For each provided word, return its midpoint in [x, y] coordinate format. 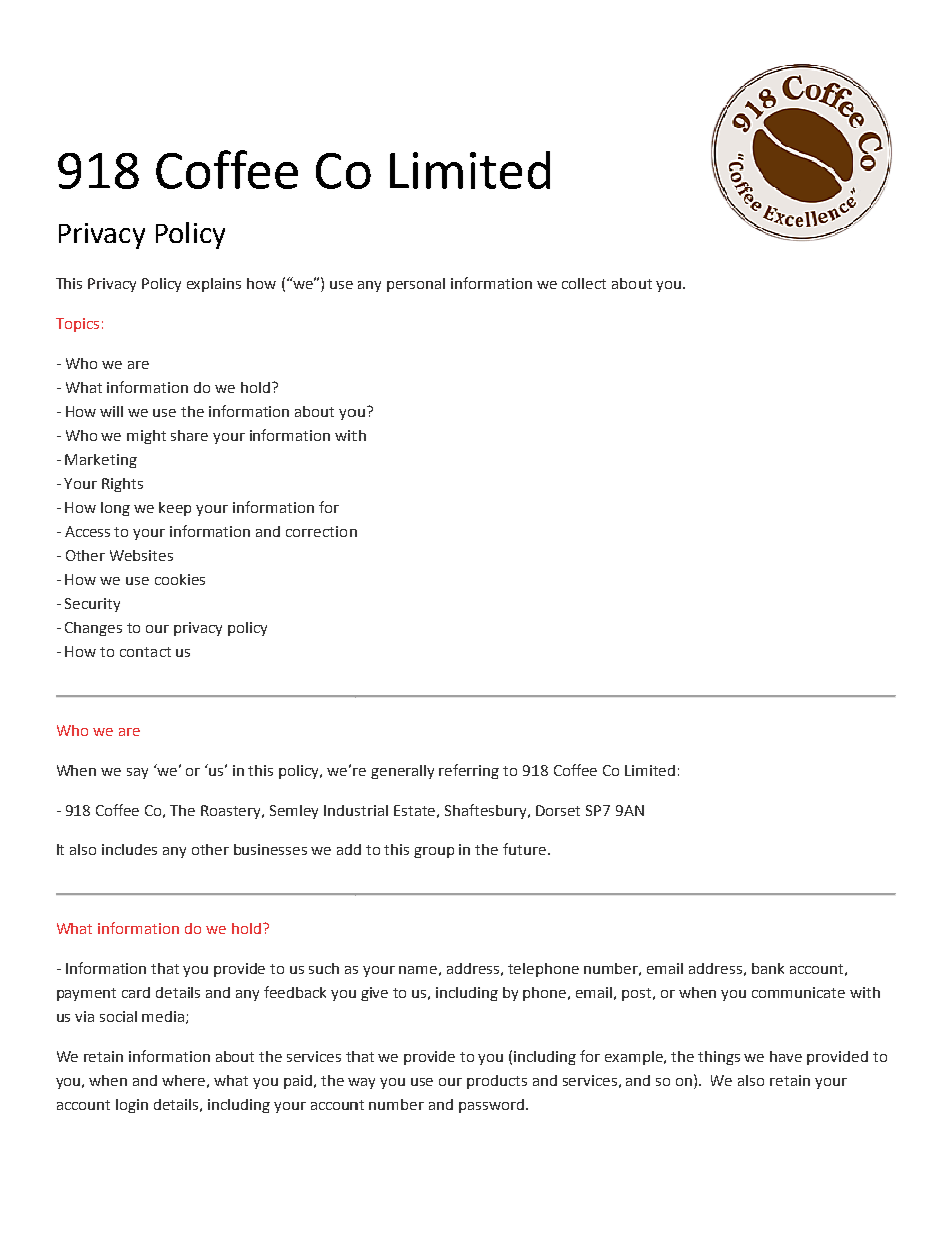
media [164, 1017]
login [132, 1106]
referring [469, 771]
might [146, 437]
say [137, 773]
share [189, 435]
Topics [77, 325]
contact [145, 652]
